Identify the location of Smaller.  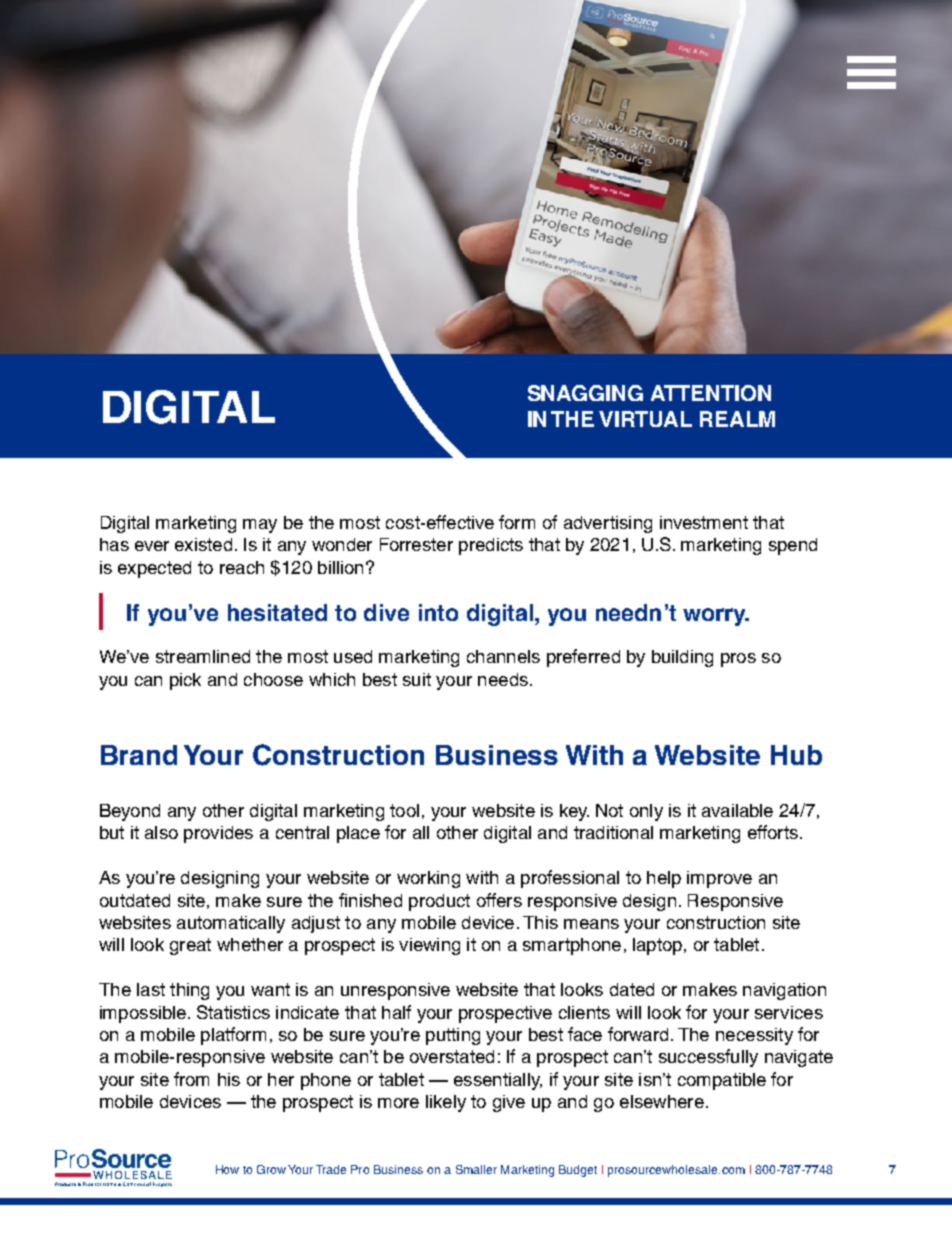
(476, 1169).
